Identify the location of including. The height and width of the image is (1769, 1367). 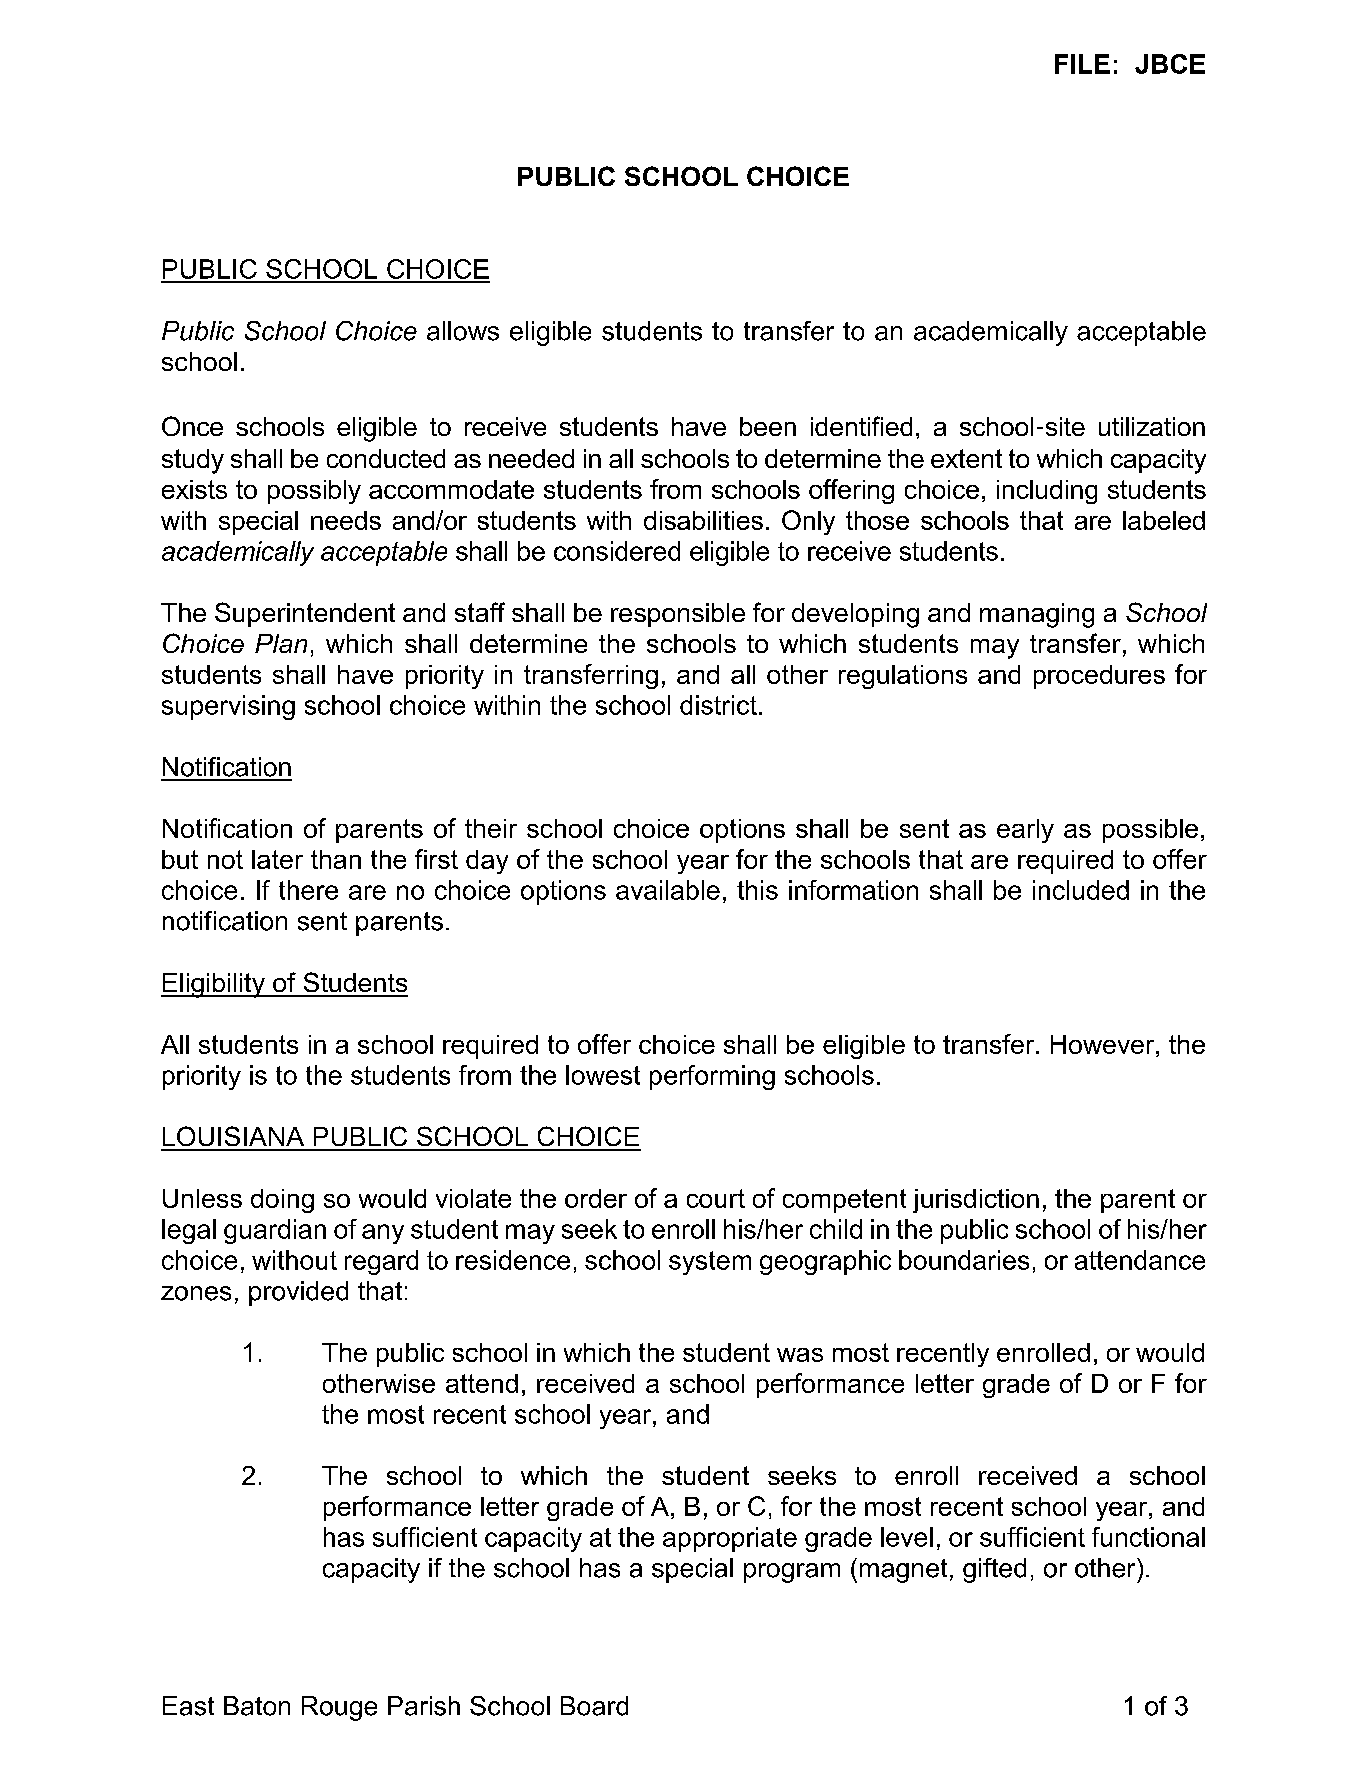
(1047, 492).
